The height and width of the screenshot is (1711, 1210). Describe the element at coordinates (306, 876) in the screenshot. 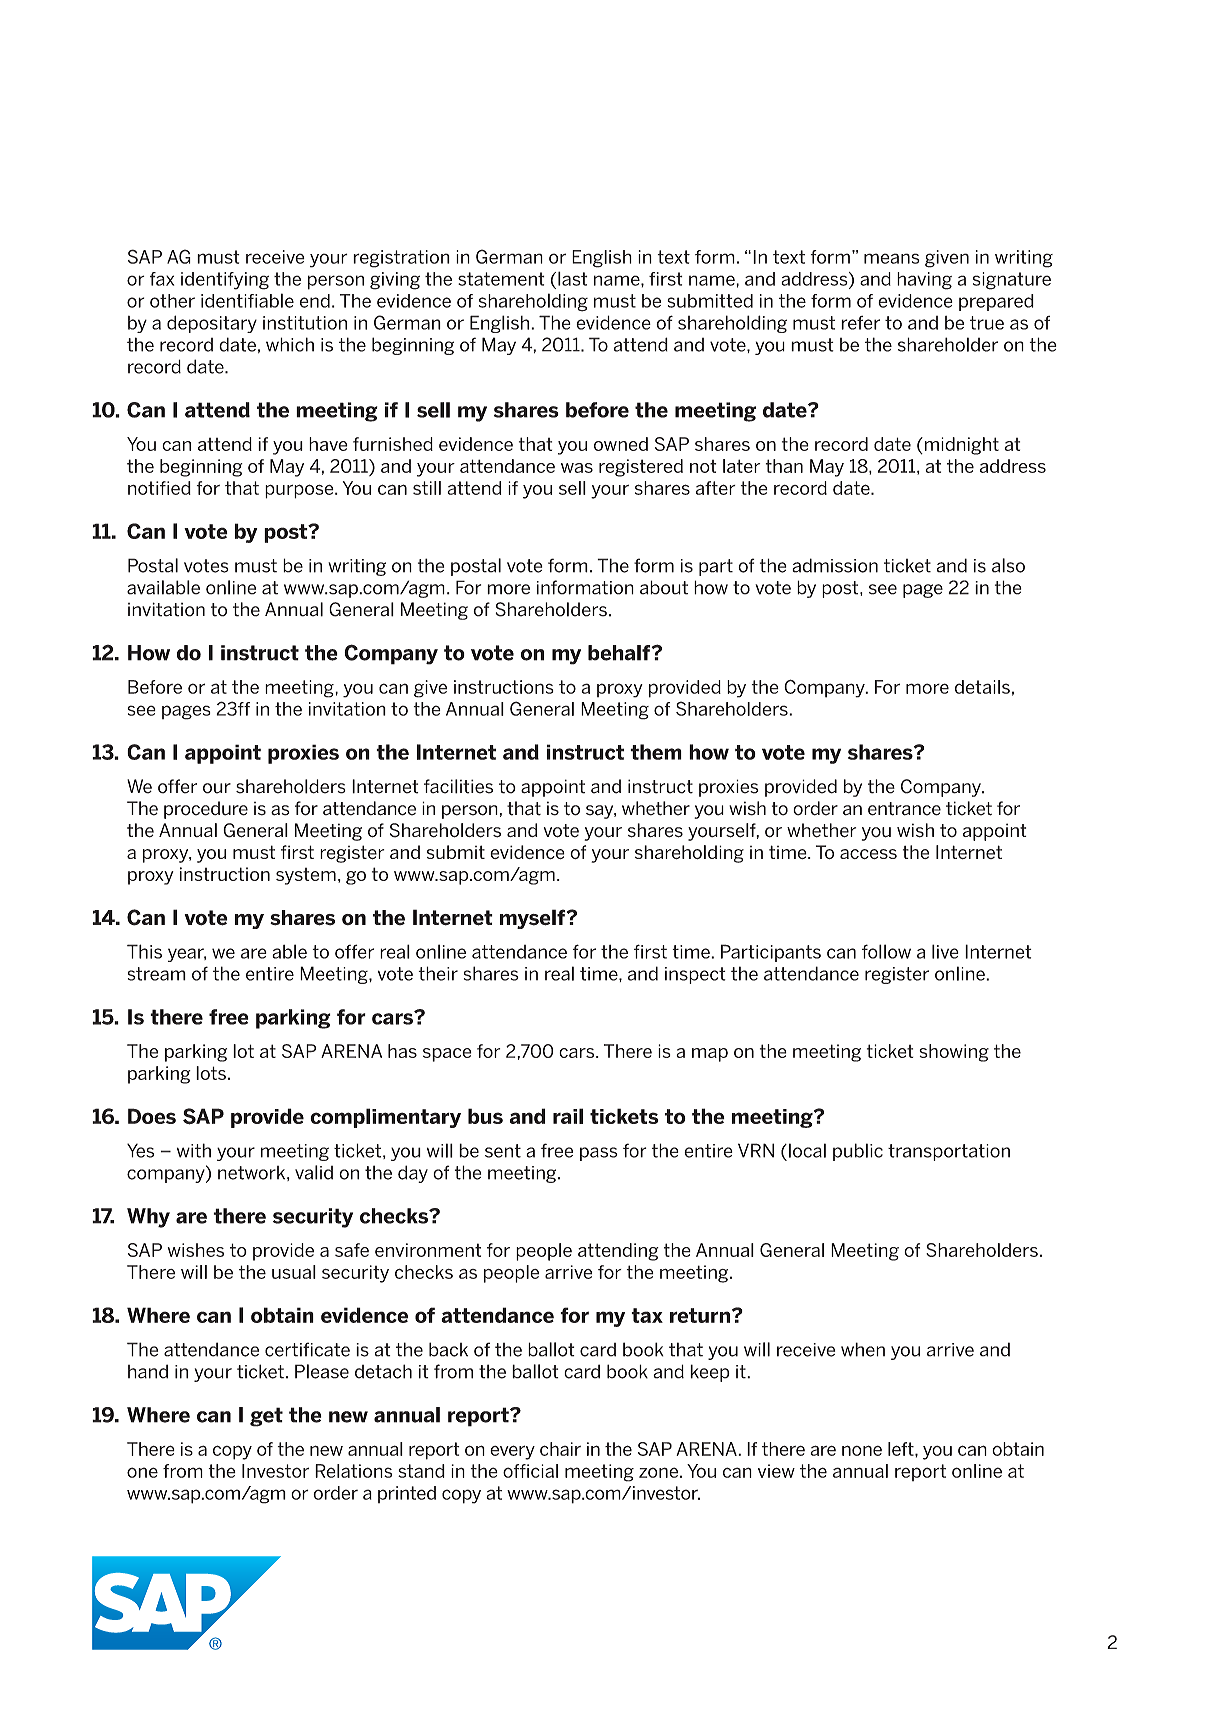

I see `system` at that location.
